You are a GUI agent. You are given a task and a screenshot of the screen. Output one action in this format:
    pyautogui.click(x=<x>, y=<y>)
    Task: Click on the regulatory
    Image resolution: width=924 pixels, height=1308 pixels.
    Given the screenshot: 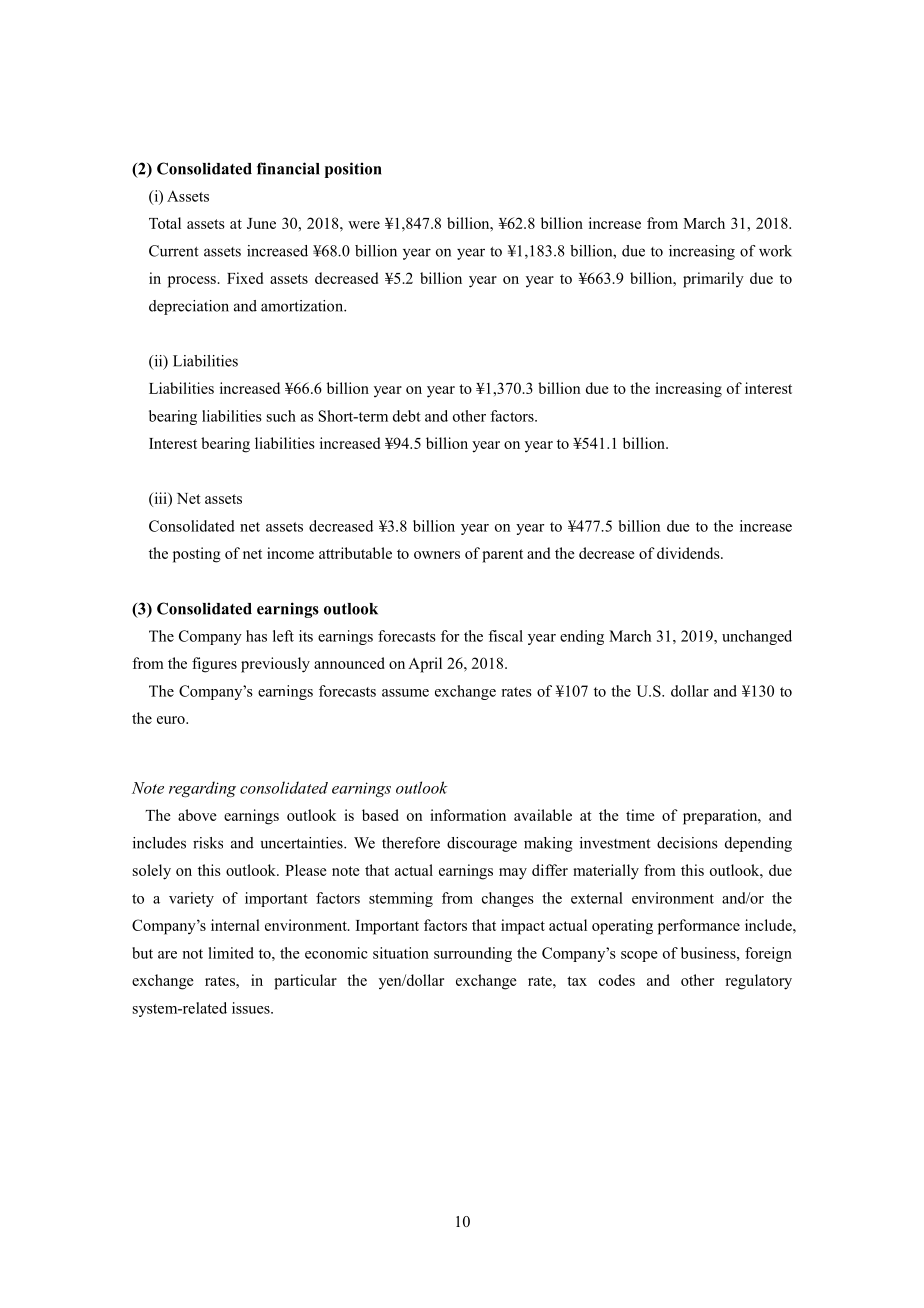 What is the action you would take?
    pyautogui.click(x=759, y=982)
